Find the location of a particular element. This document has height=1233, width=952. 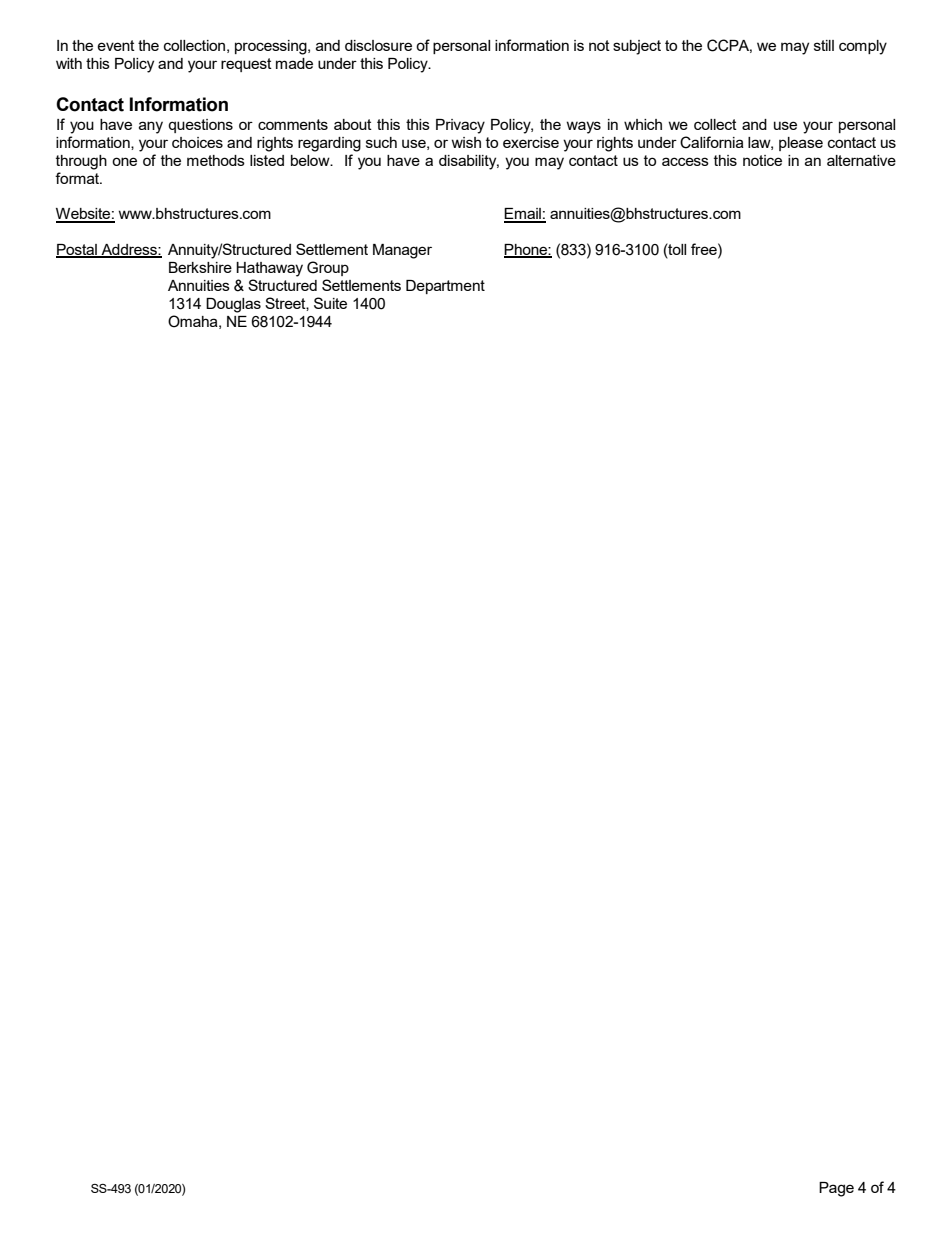

Page is located at coordinates (836, 1189).
